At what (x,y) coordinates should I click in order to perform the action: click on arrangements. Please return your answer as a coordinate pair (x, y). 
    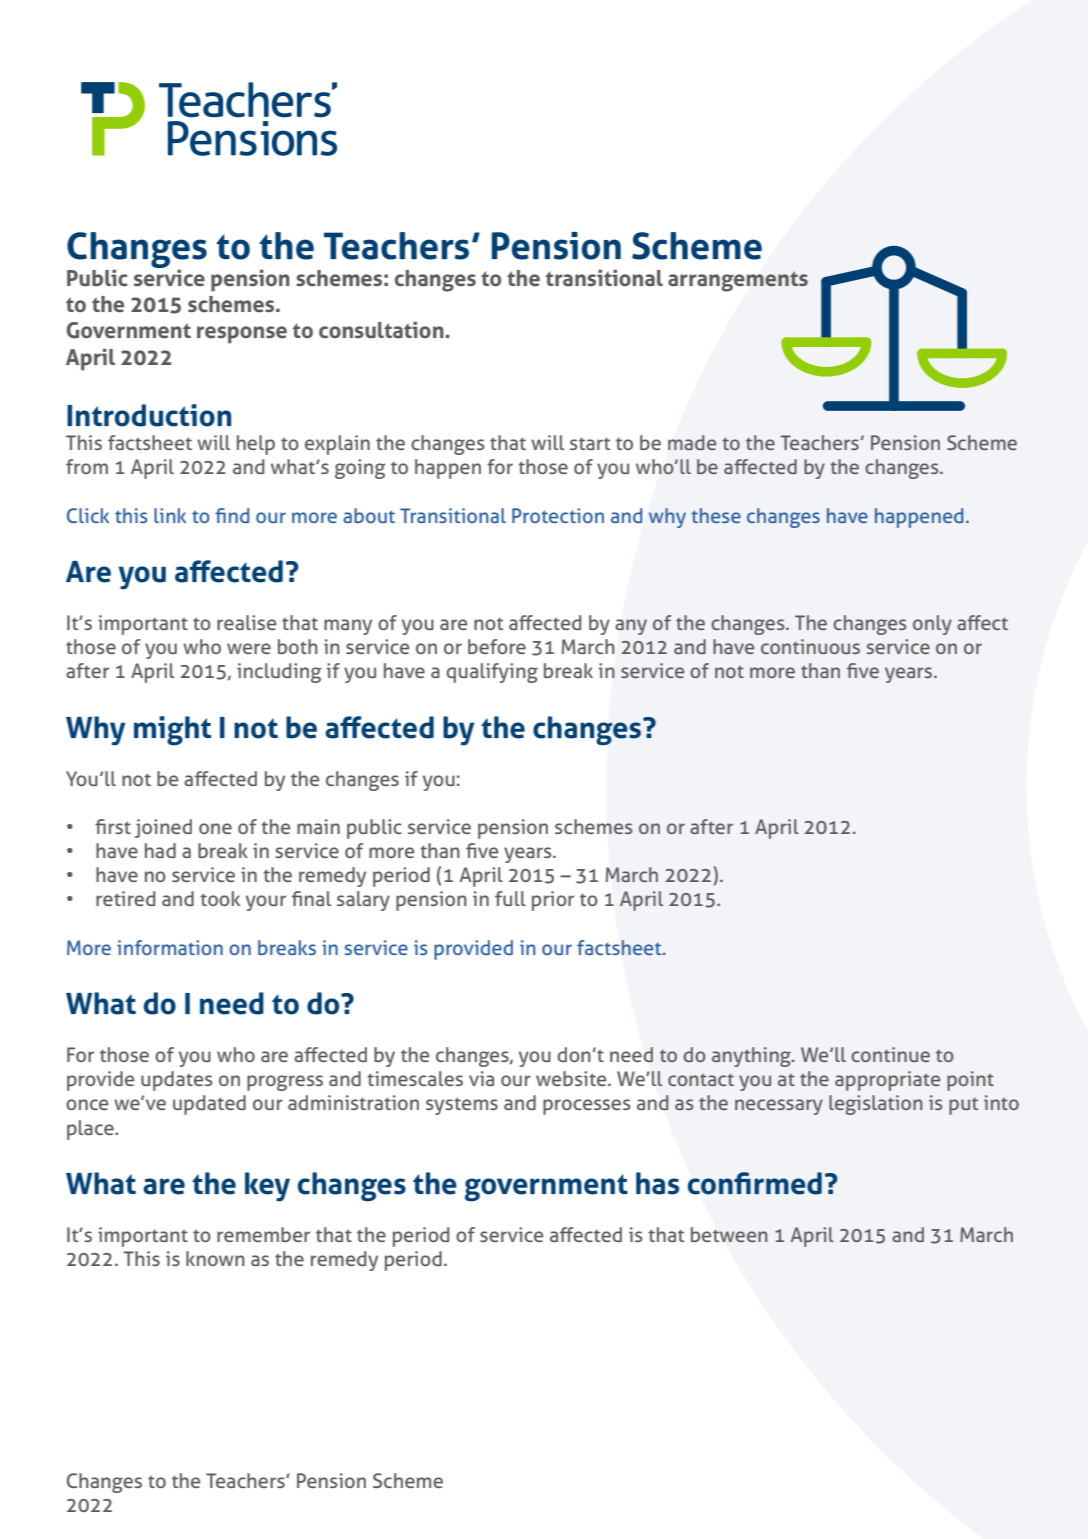
    Looking at the image, I should click on (738, 281).
